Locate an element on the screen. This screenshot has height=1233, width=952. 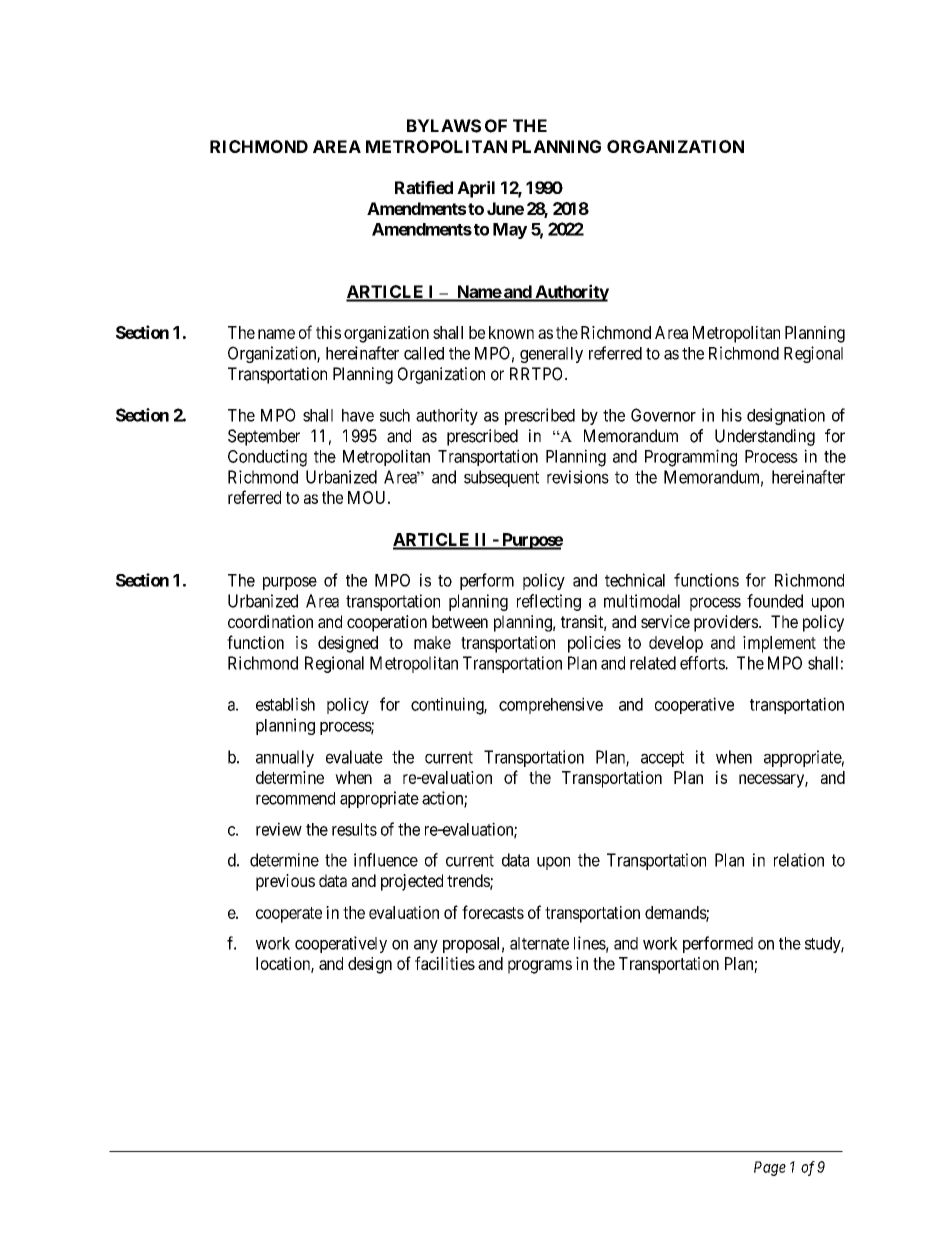
relation is located at coordinates (799, 860).
